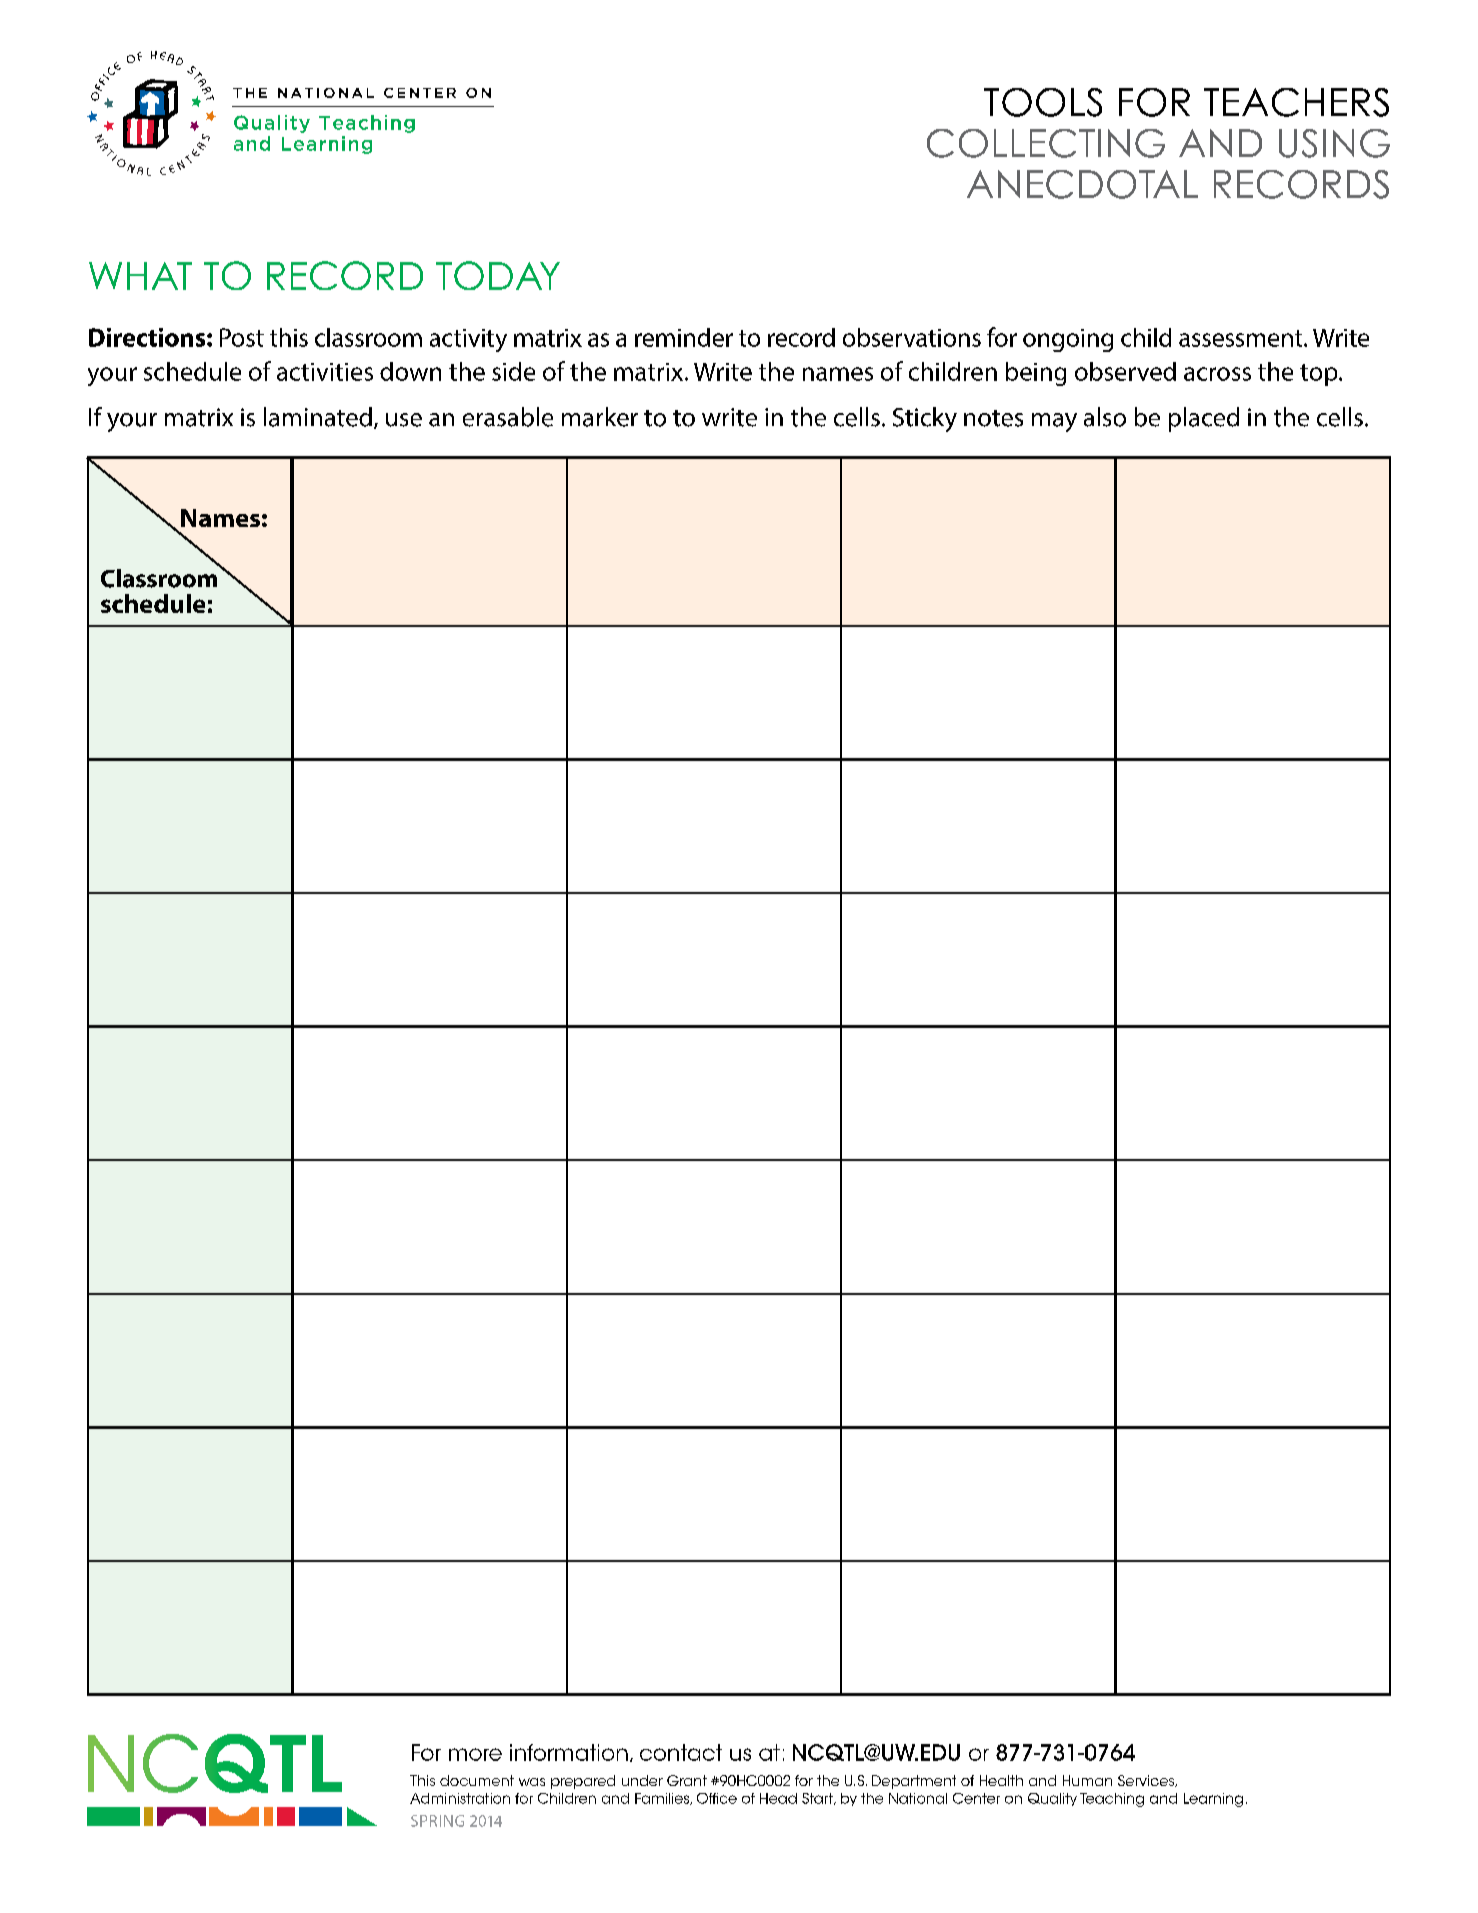 The height and width of the image is (1913, 1478). Describe the element at coordinates (1204, 419) in the image. I see `placed` at that location.
